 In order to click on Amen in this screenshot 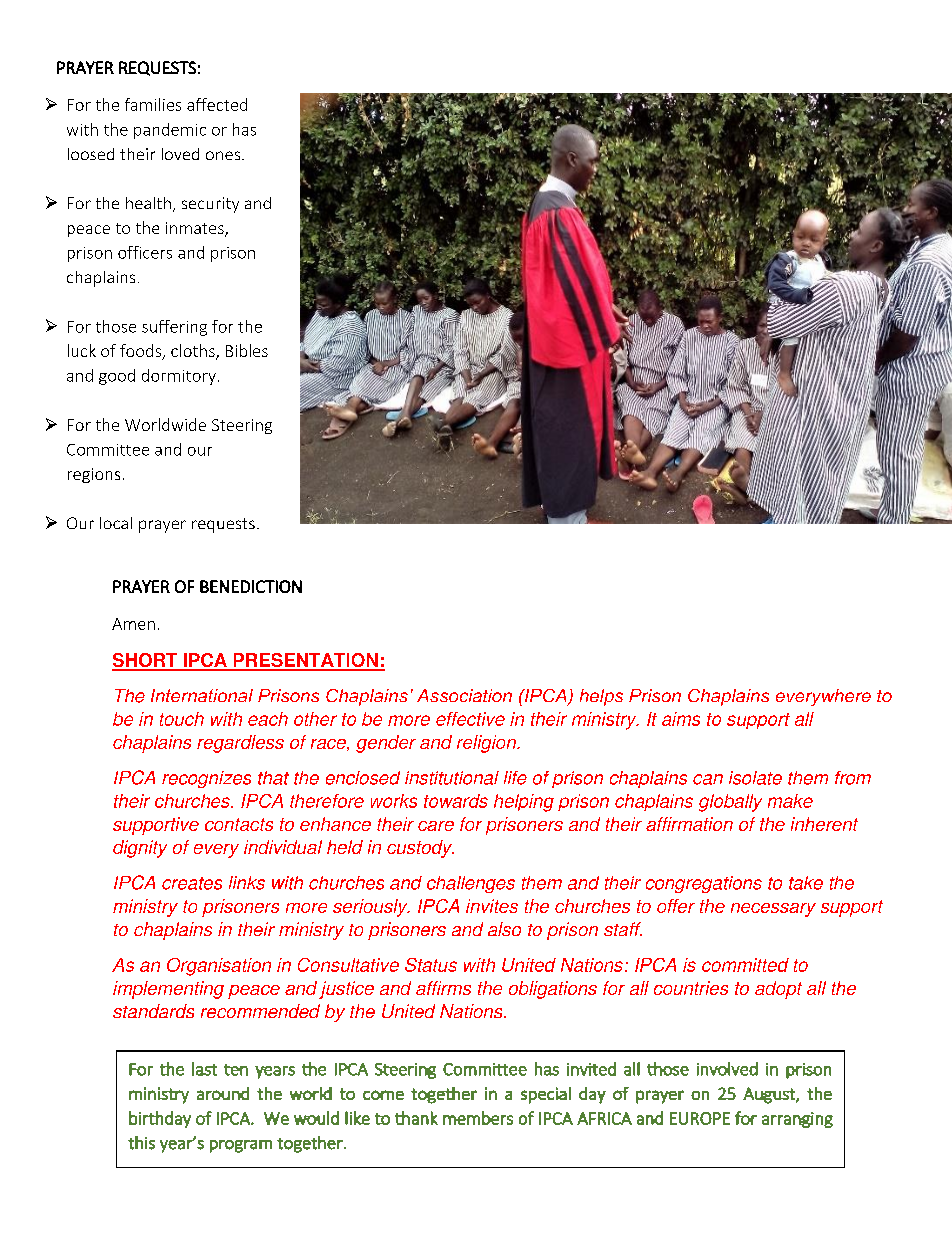, I will do `click(133, 624)`.
